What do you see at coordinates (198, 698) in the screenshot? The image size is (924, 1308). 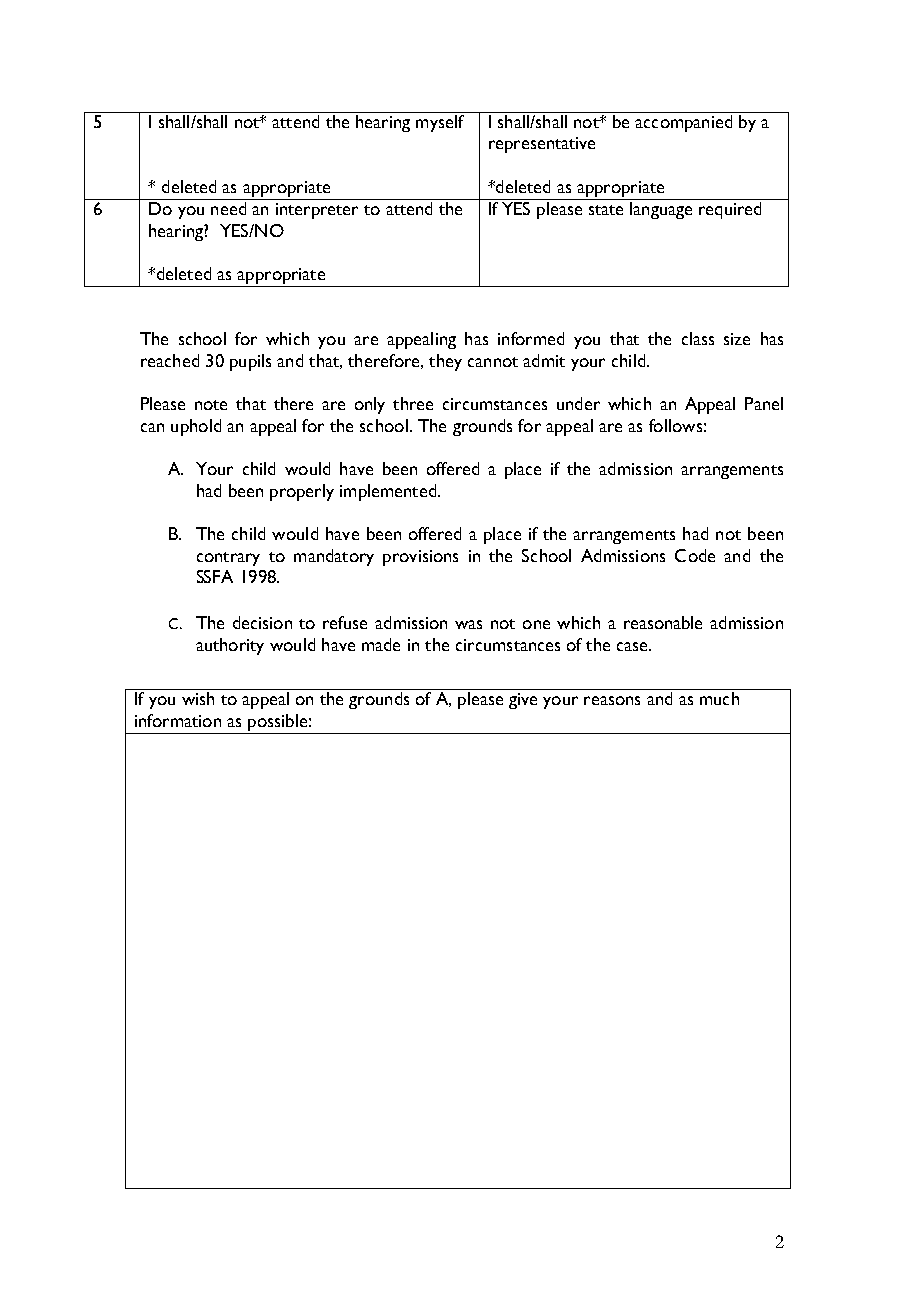 I see `wish` at bounding box center [198, 698].
